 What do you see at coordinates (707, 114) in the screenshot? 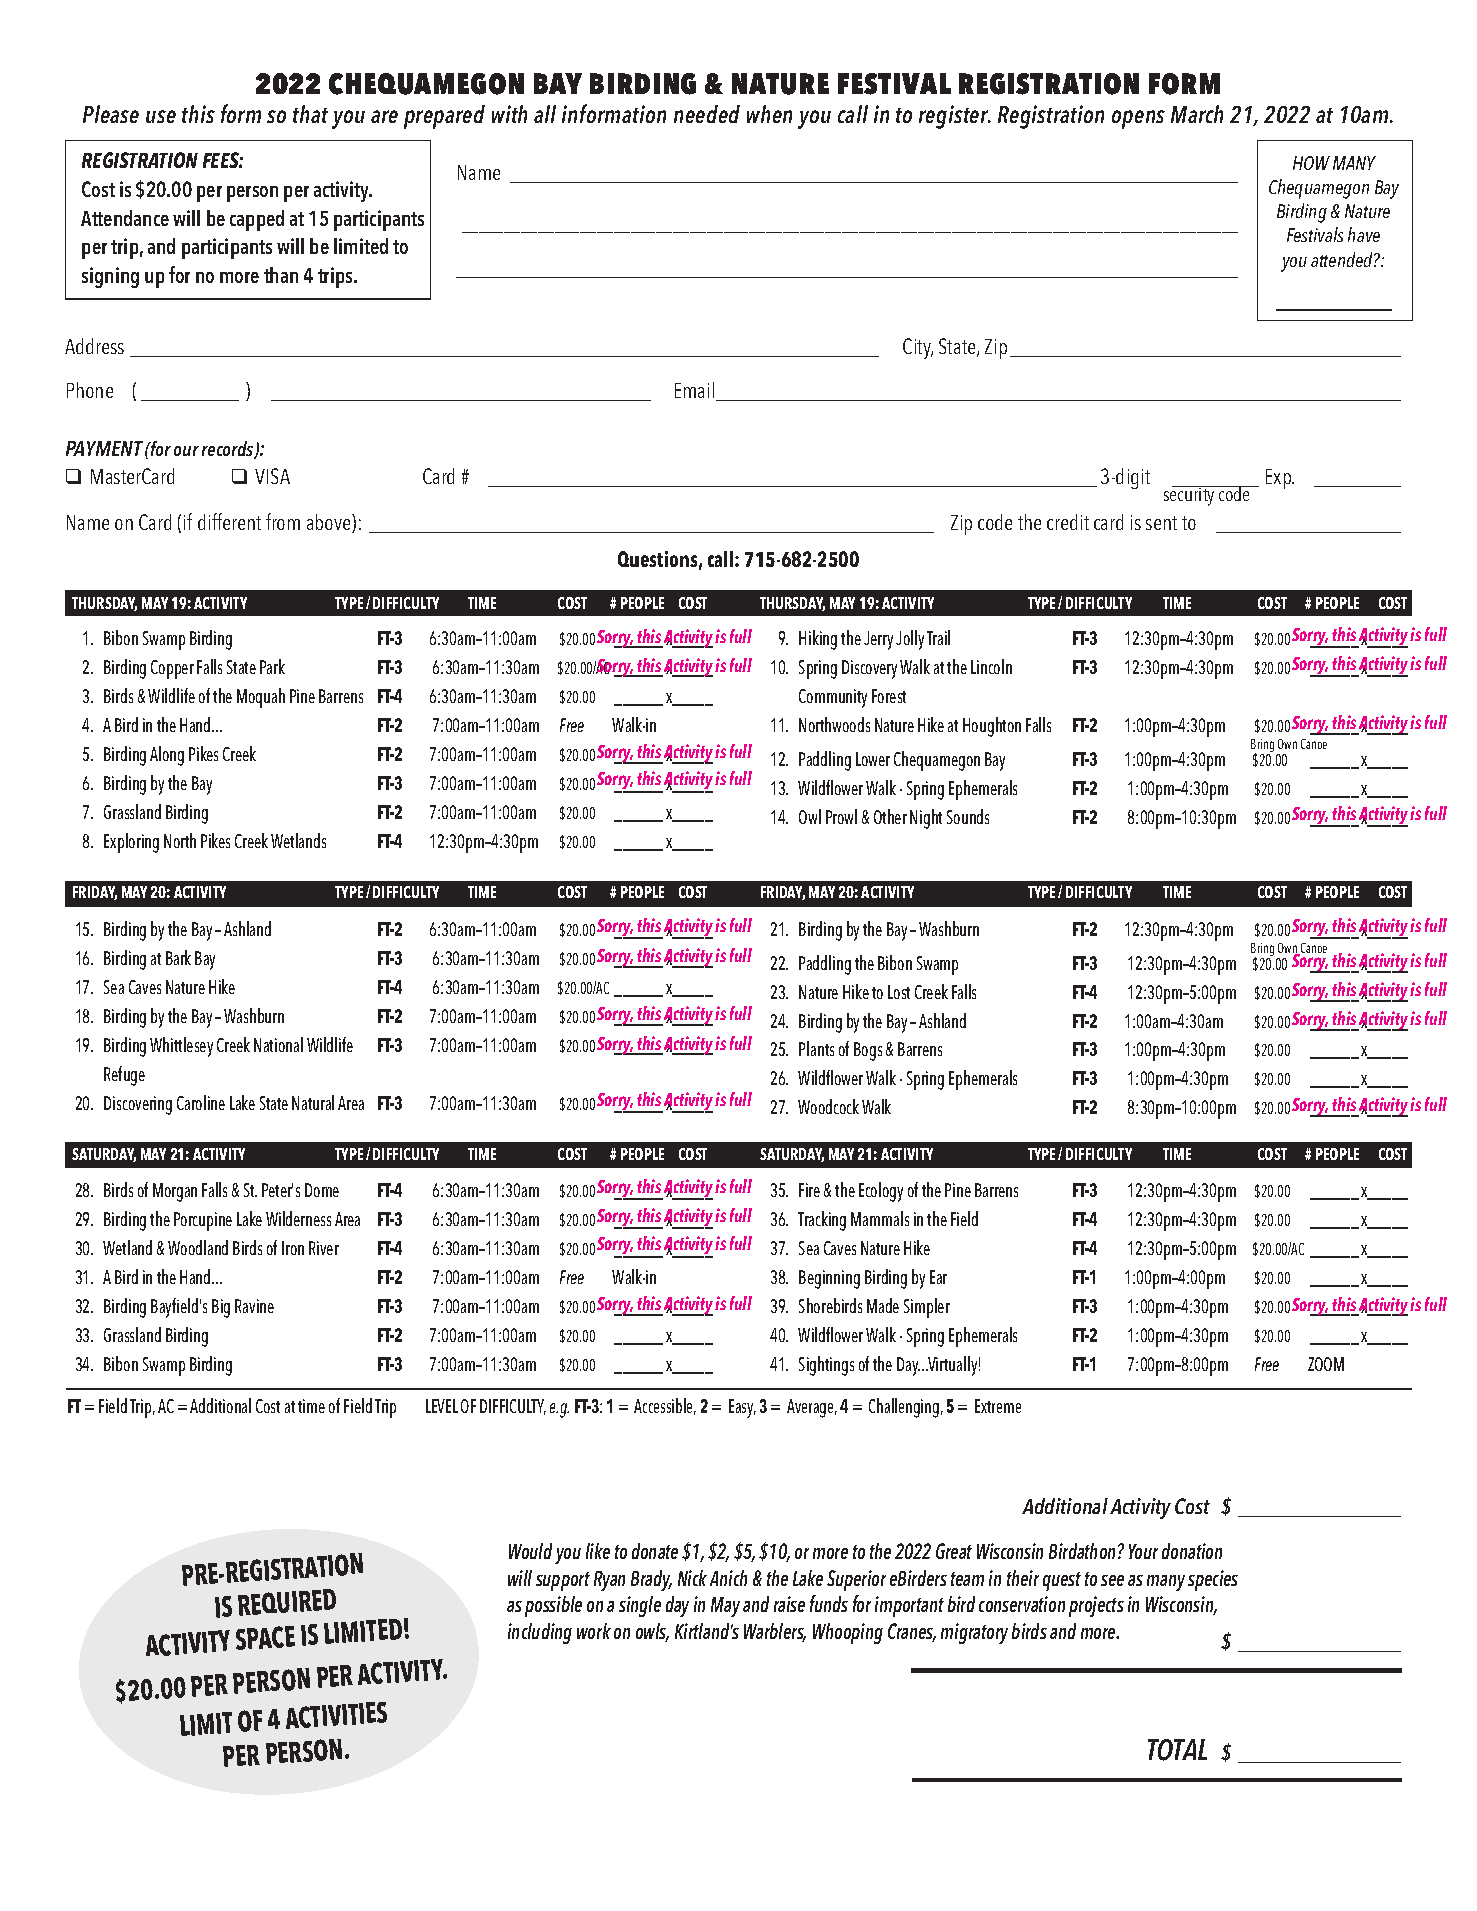
I see `needed` at bounding box center [707, 114].
